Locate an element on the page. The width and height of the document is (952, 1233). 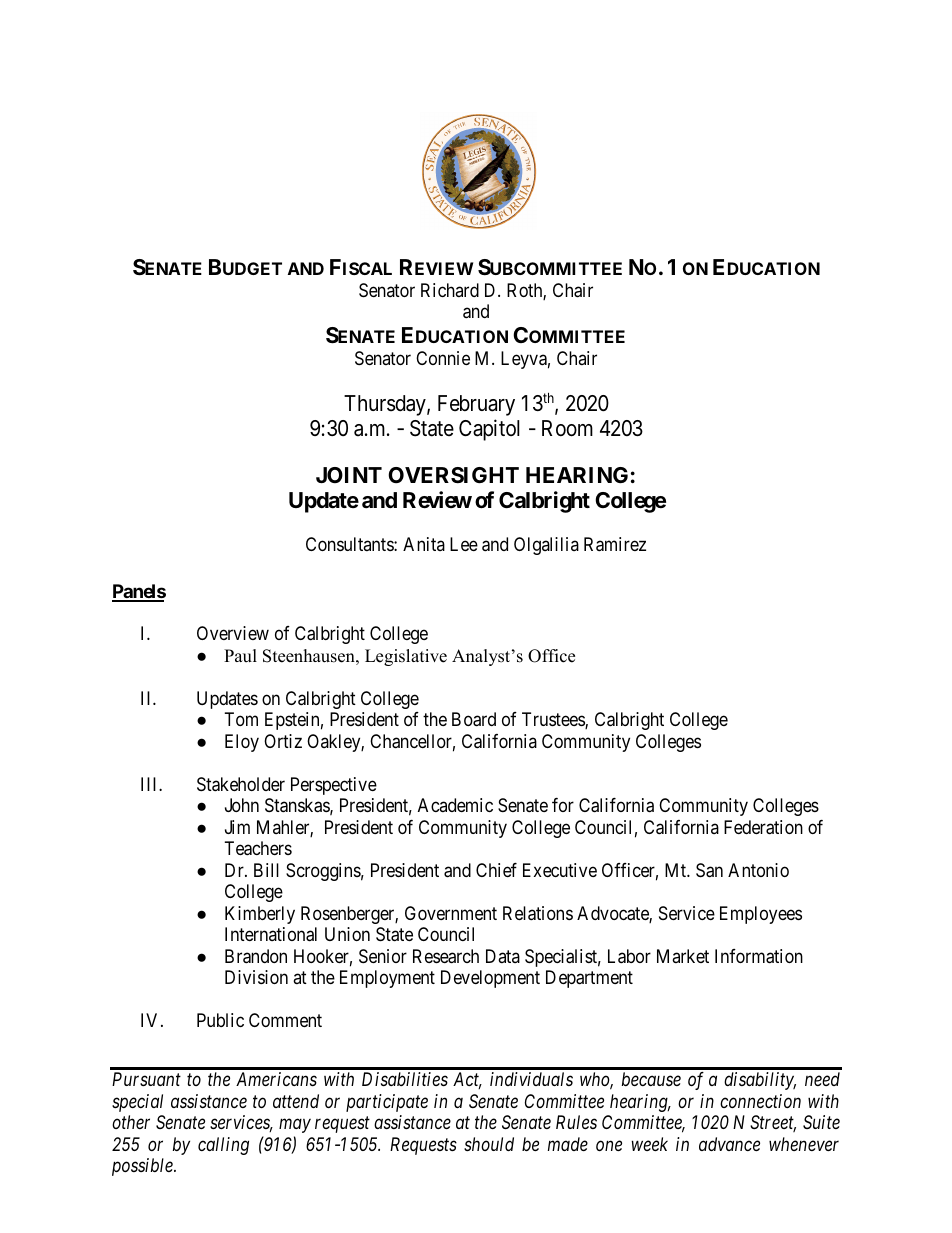
should is located at coordinates (489, 1144).
